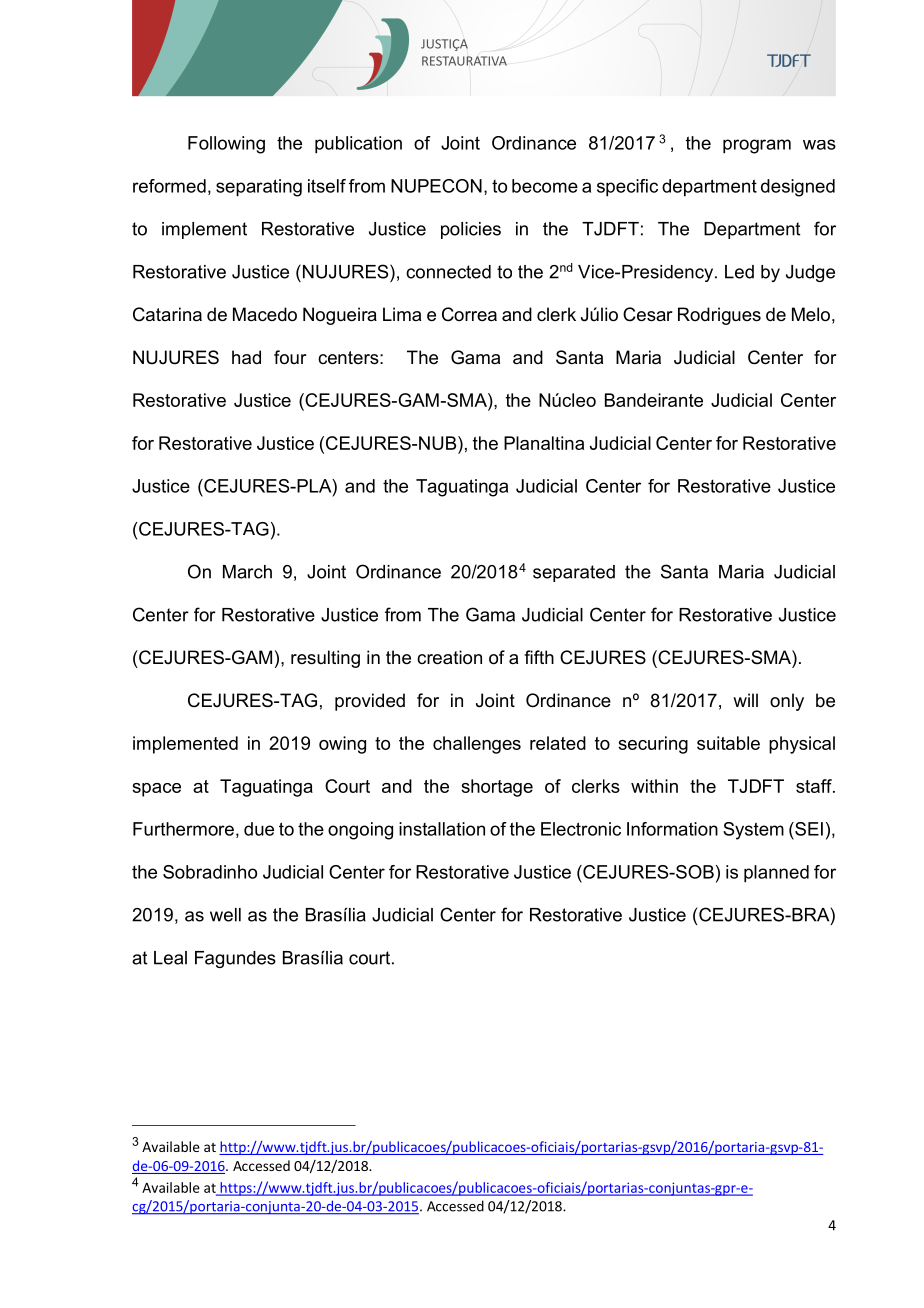 The width and height of the screenshot is (924, 1308). I want to click on suitable, so click(728, 743).
